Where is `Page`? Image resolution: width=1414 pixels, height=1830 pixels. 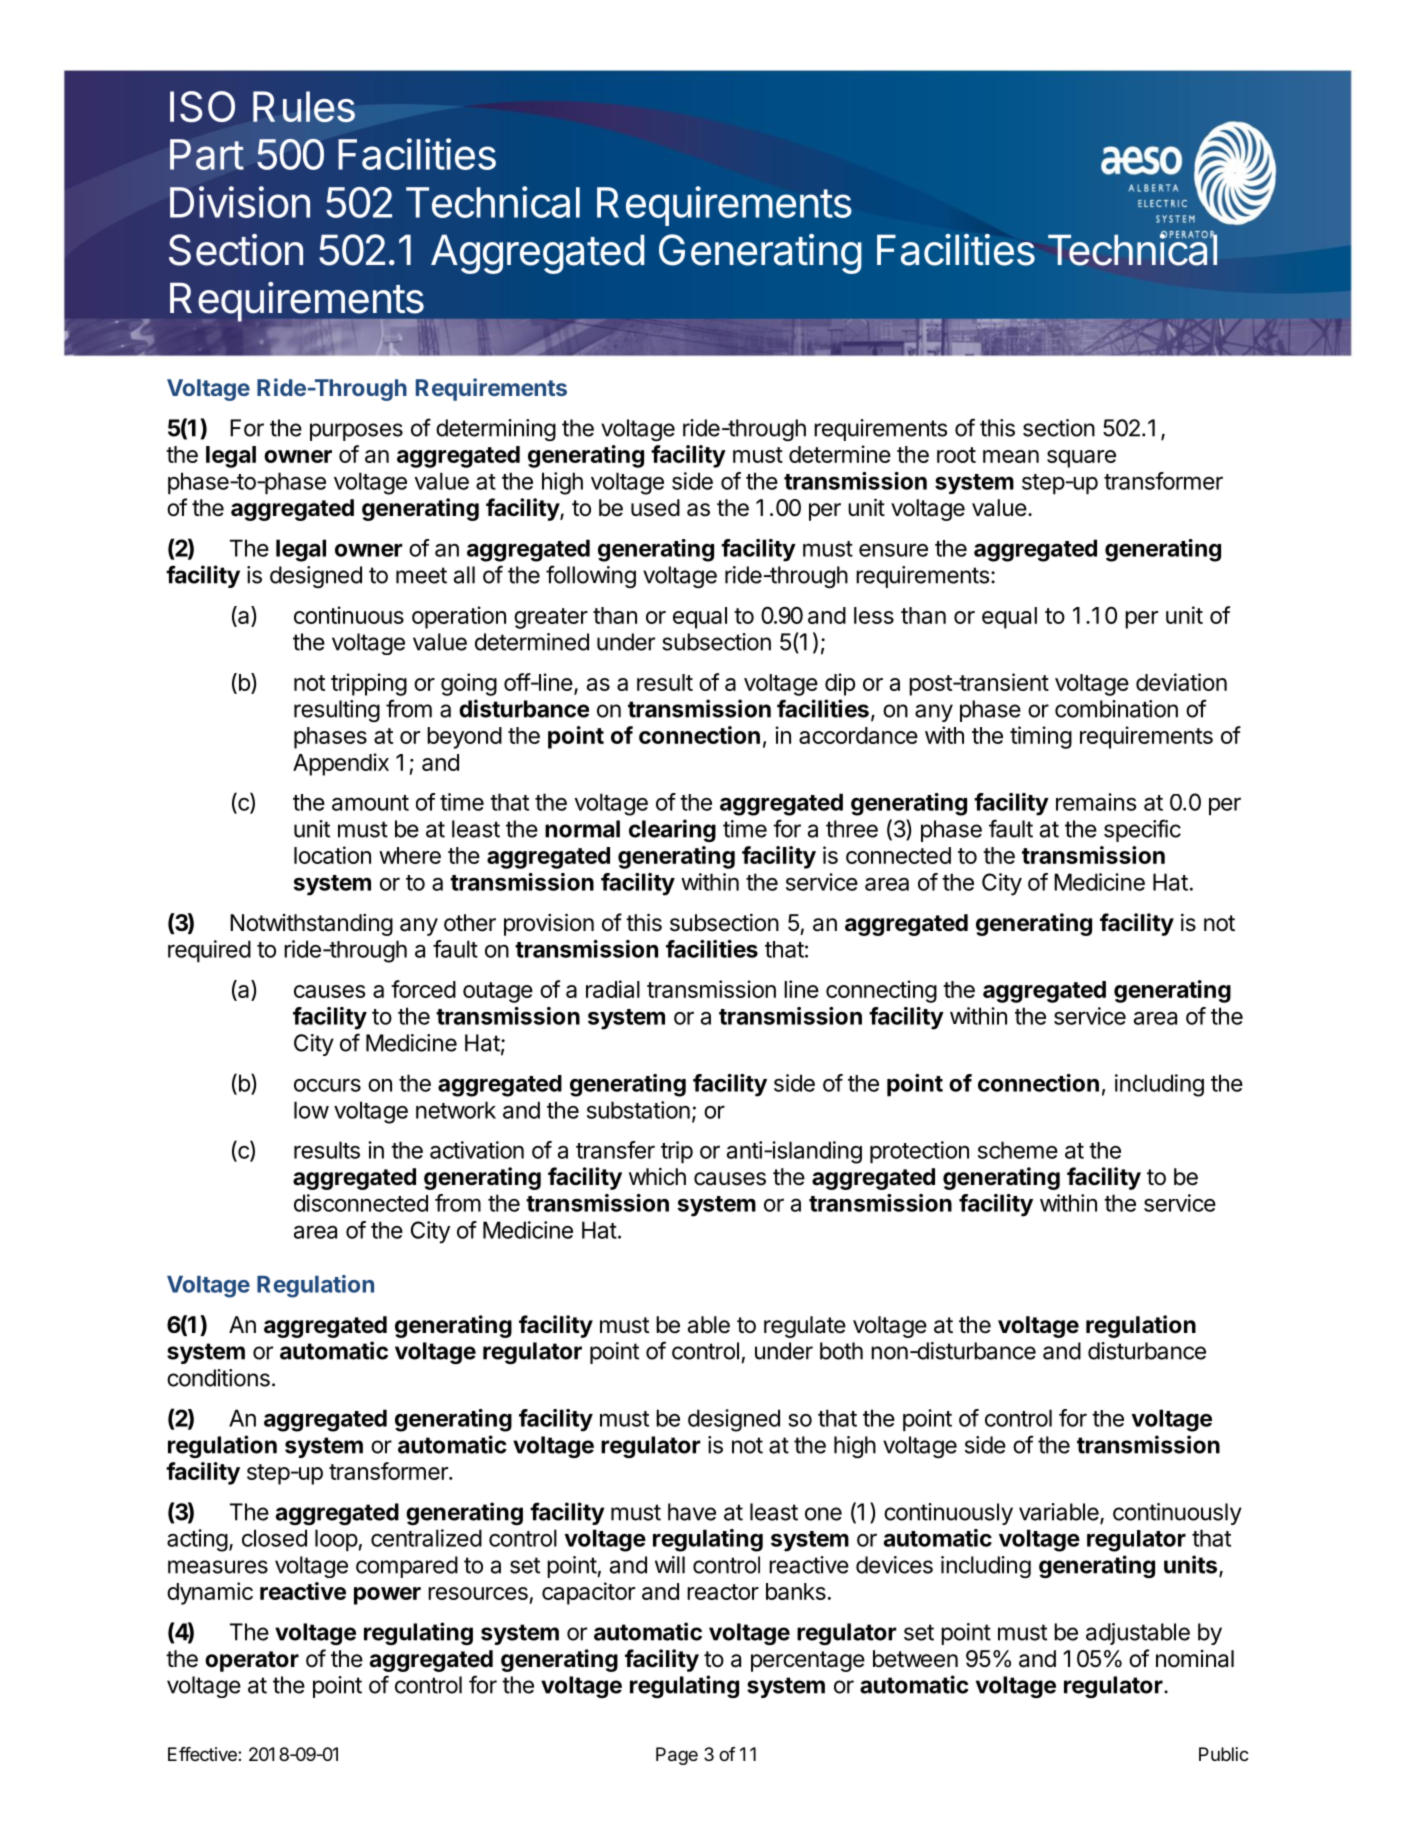
Page is located at coordinates (677, 1756).
